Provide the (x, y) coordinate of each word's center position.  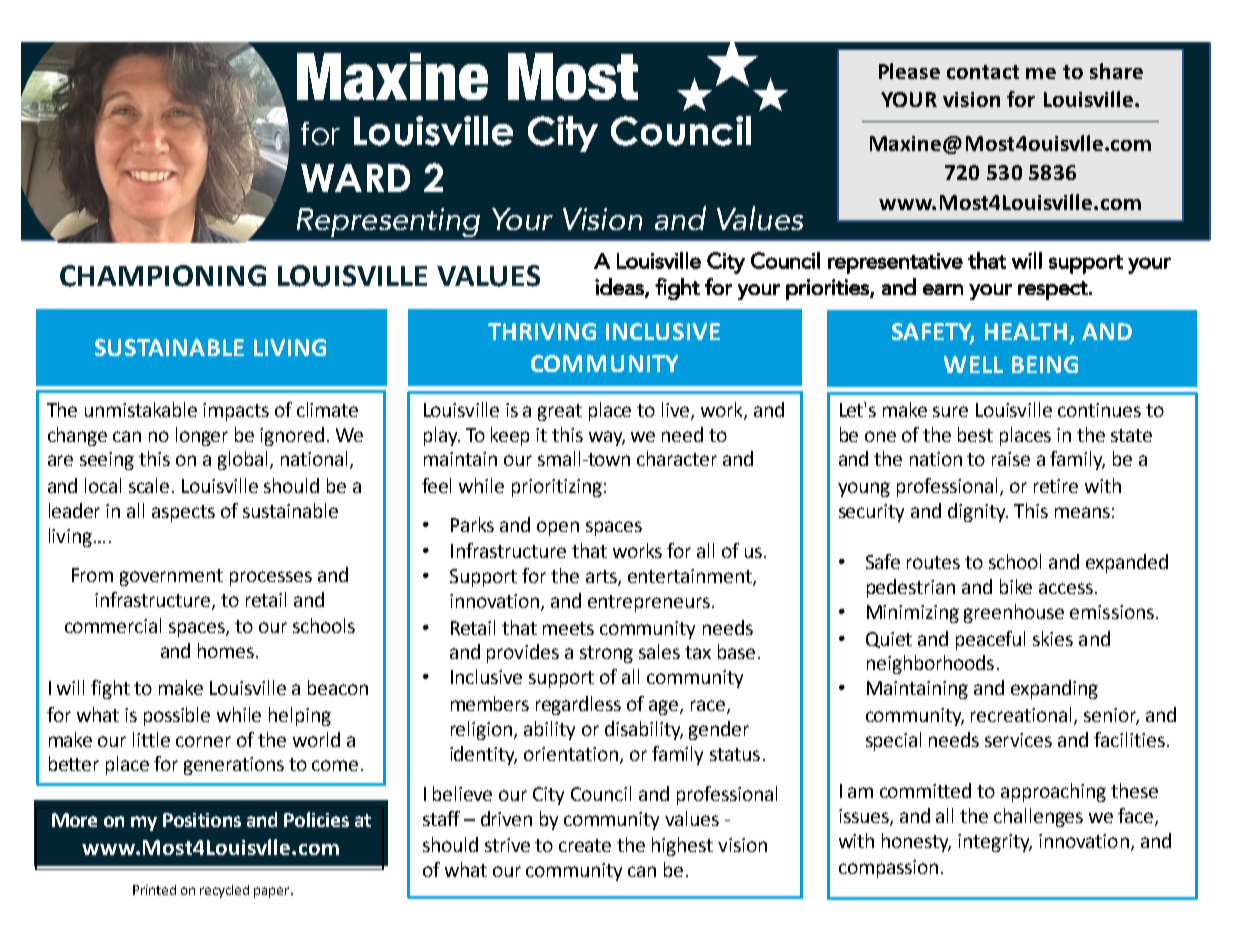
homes (226, 650)
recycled (224, 891)
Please (909, 71)
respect (1054, 290)
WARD (355, 178)
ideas (620, 287)
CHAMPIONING (163, 276)
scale (151, 485)
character (677, 458)
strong (606, 654)
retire (1056, 486)
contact (983, 72)
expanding (1054, 689)
